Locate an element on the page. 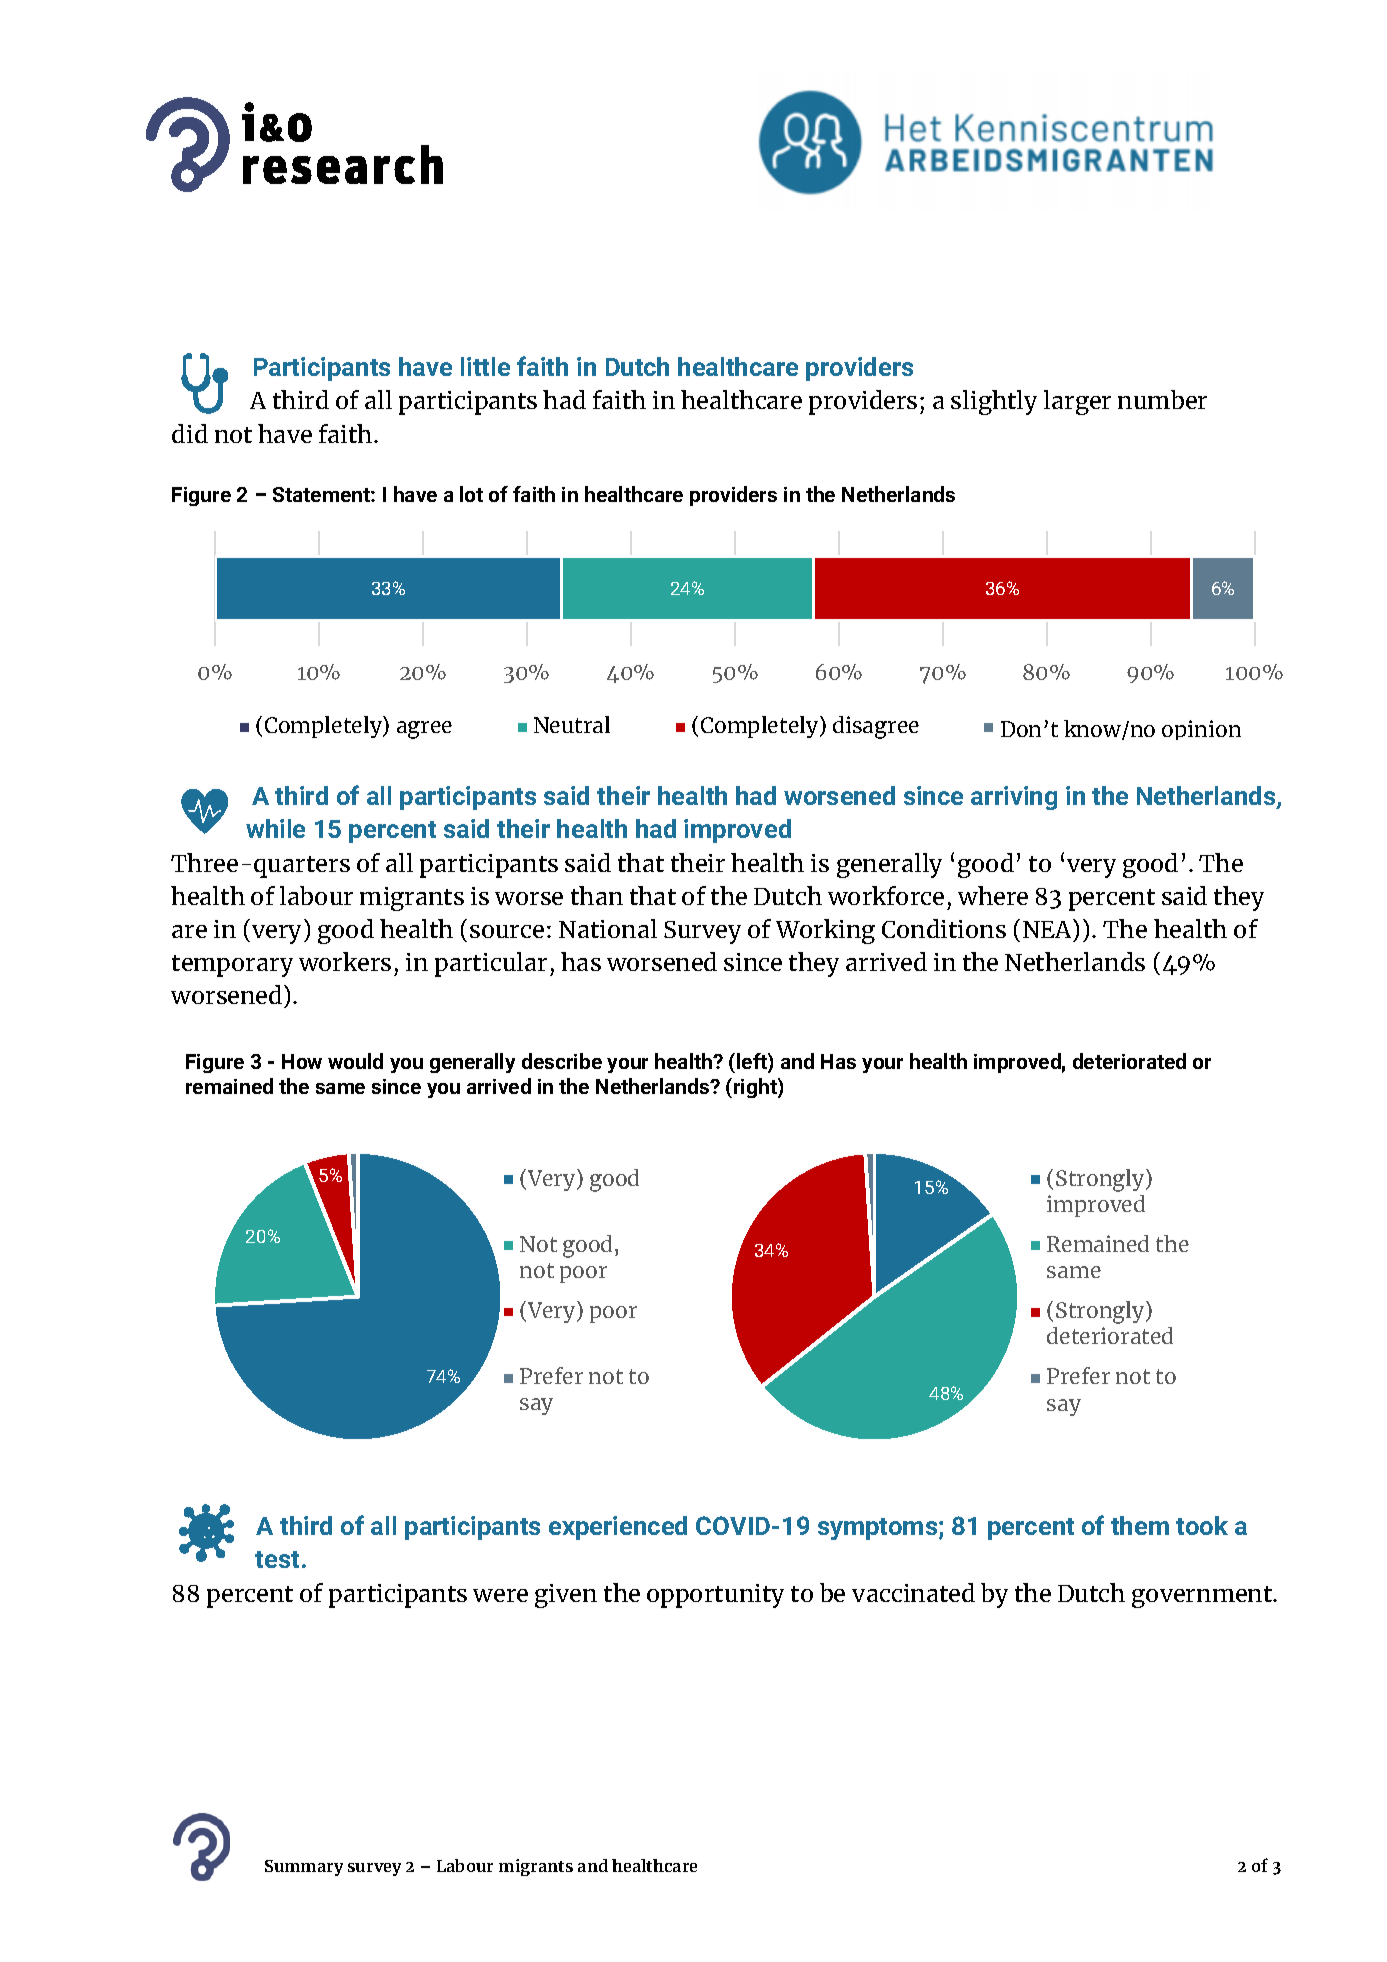 The image size is (1387, 1962). Summary is located at coordinates (304, 1868).
